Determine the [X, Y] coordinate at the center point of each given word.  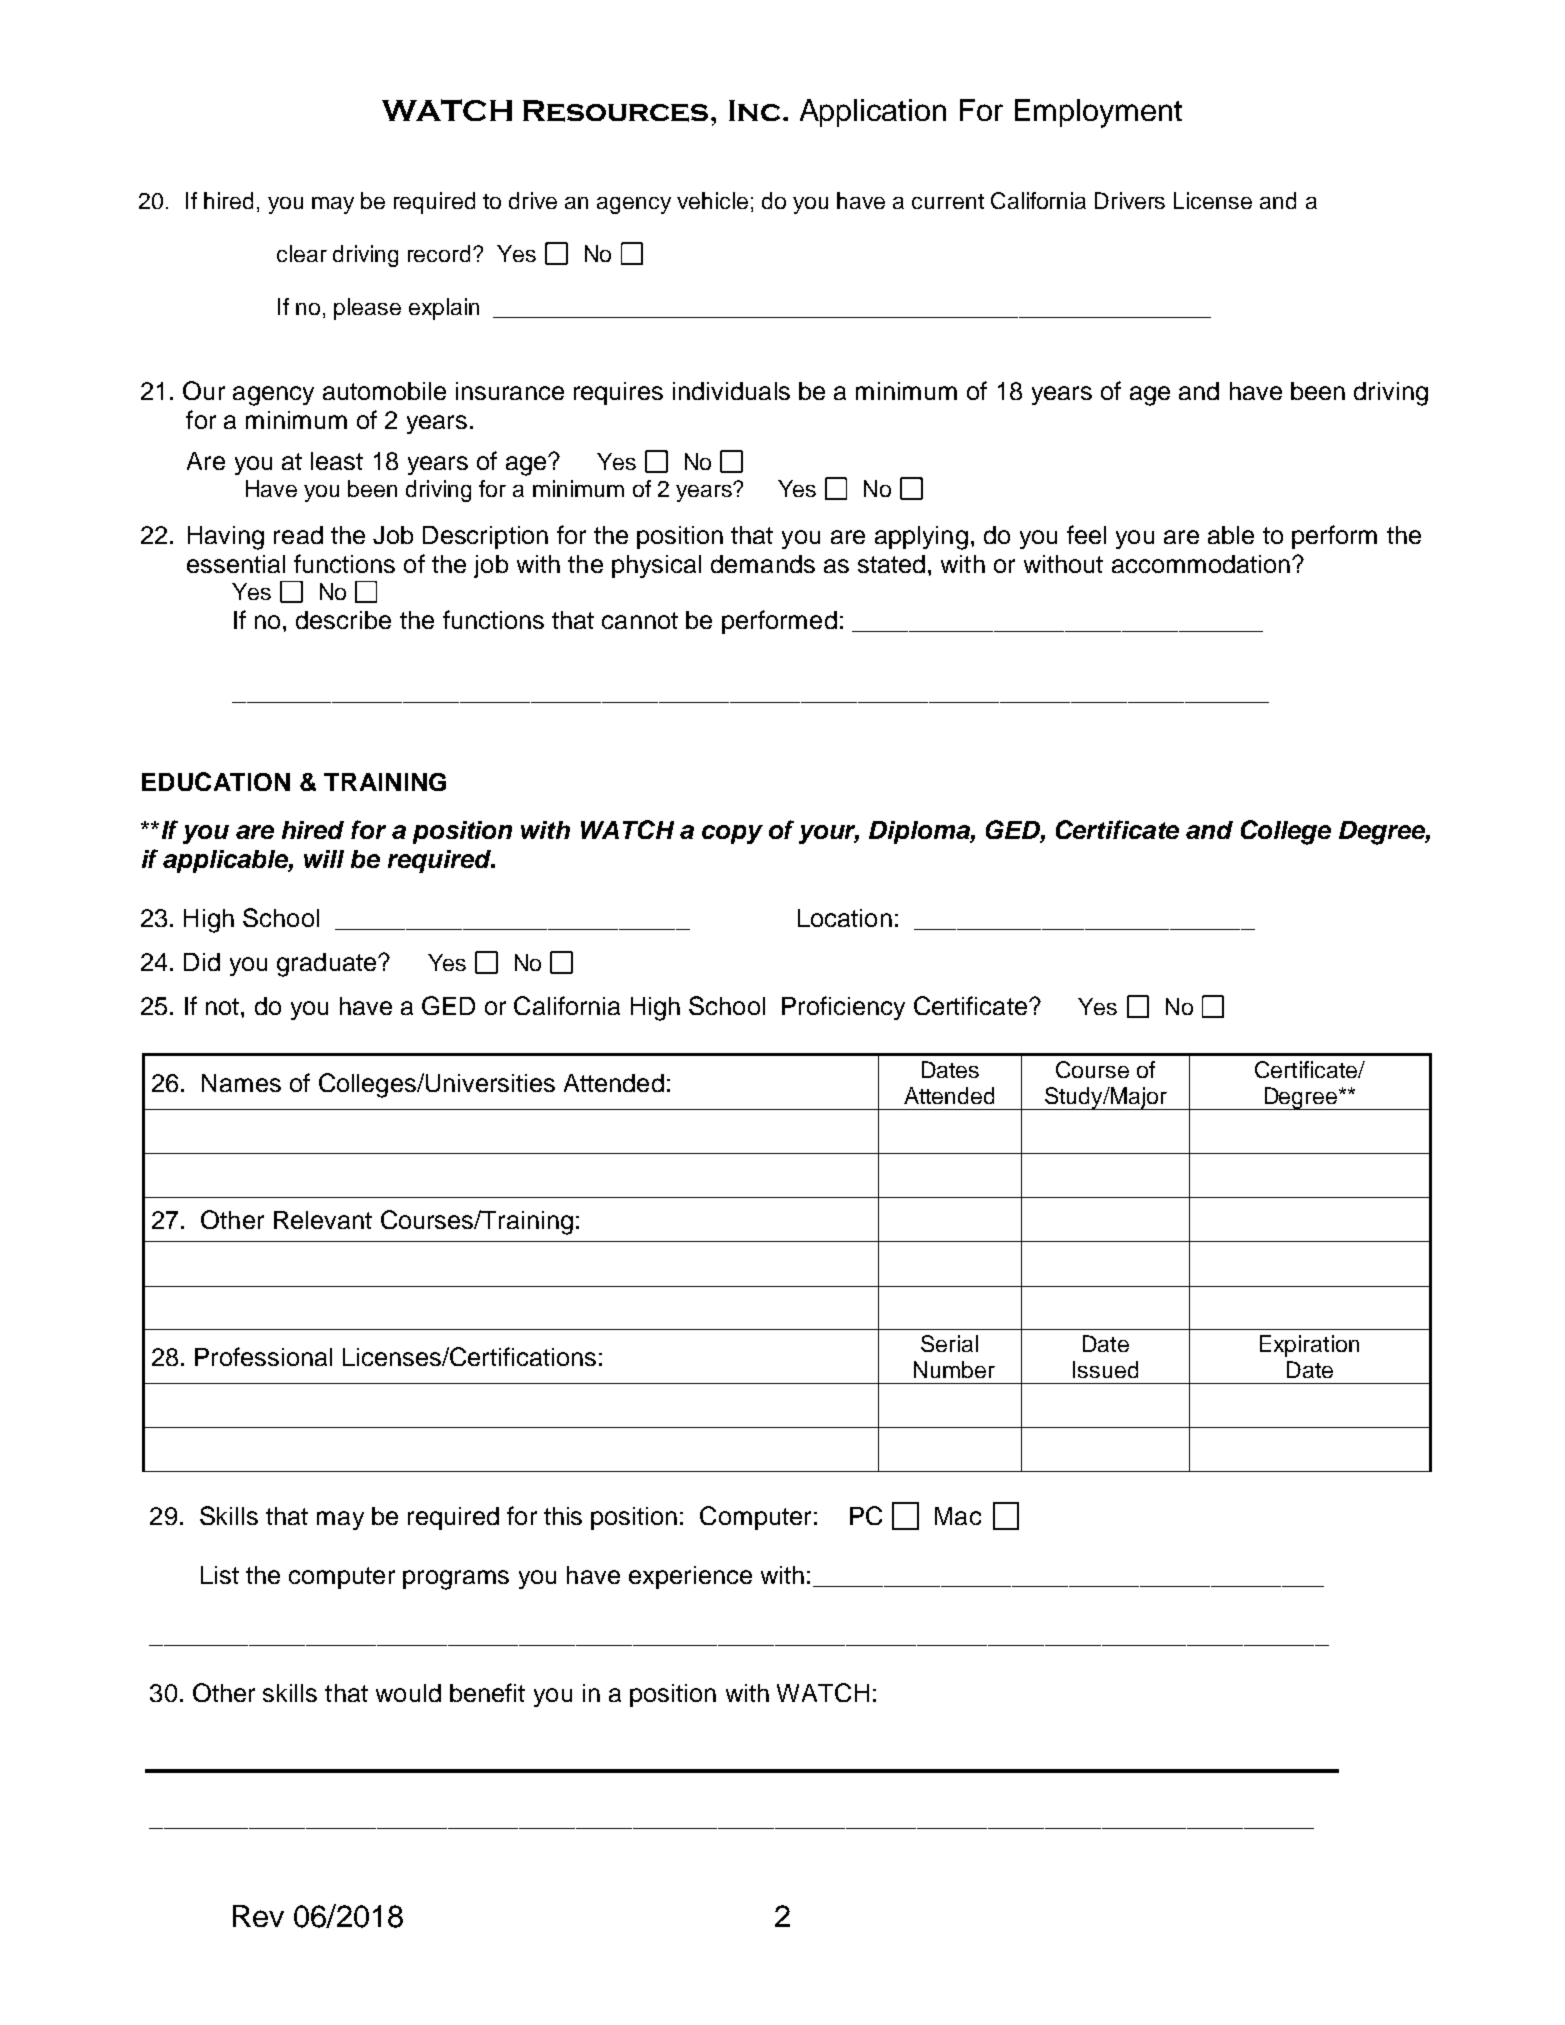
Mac [958, 1516]
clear [302, 253]
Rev [258, 1916]
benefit [487, 1692]
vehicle [712, 200]
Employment [1098, 113]
